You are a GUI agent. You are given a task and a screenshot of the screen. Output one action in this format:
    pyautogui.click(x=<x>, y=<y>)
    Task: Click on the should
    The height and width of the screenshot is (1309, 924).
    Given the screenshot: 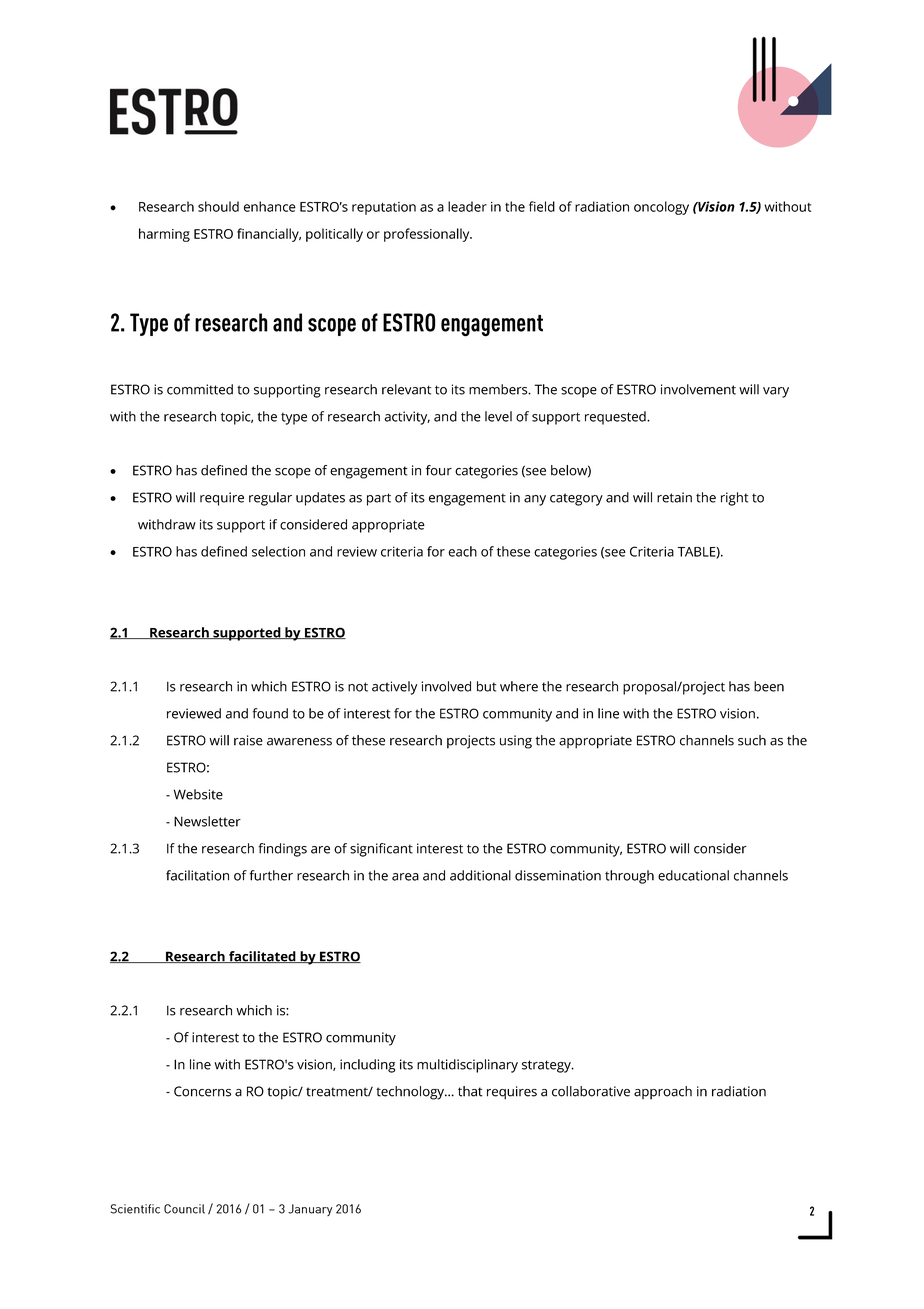 What is the action you would take?
    pyautogui.click(x=218, y=206)
